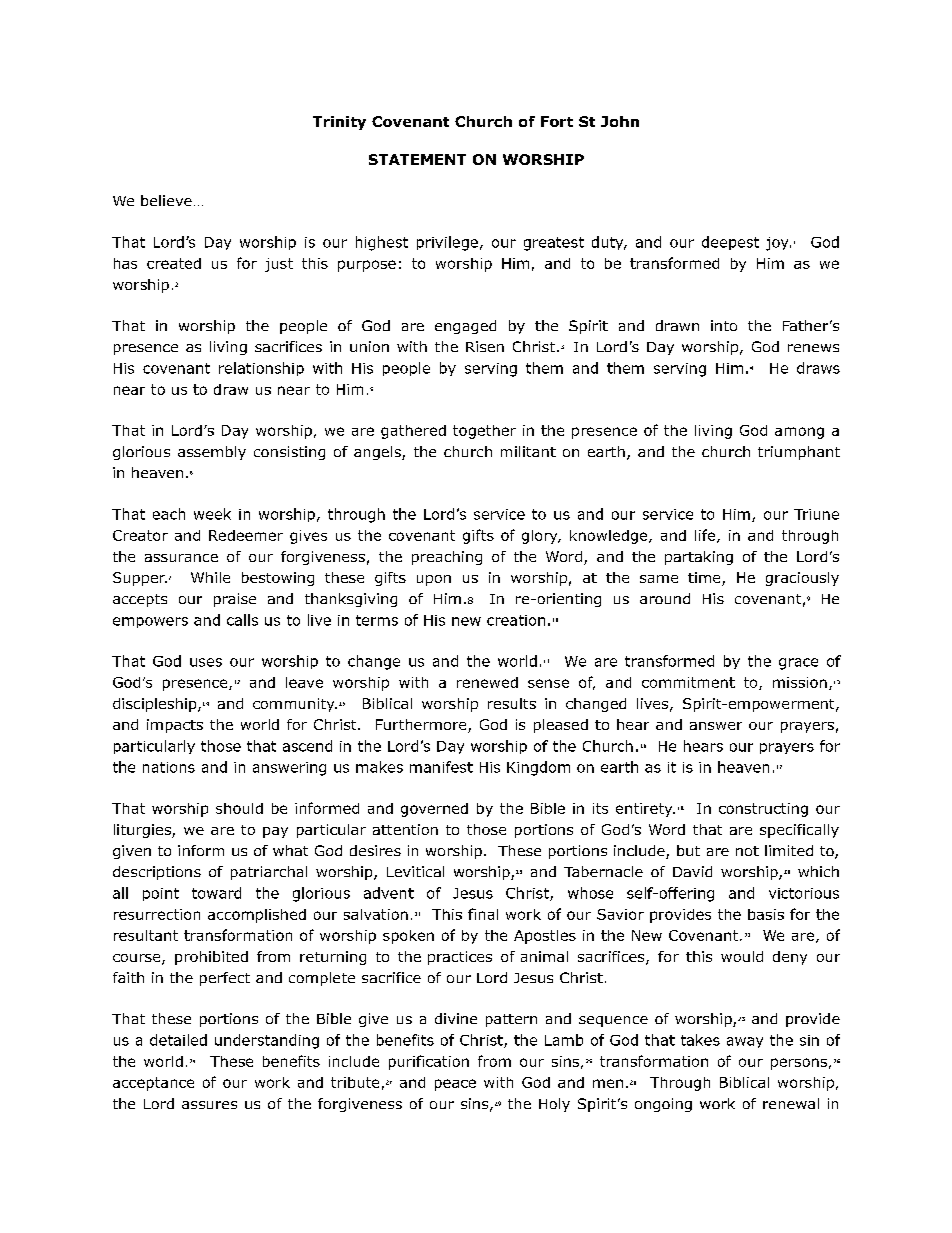  I want to click on nations, so click(169, 767).
